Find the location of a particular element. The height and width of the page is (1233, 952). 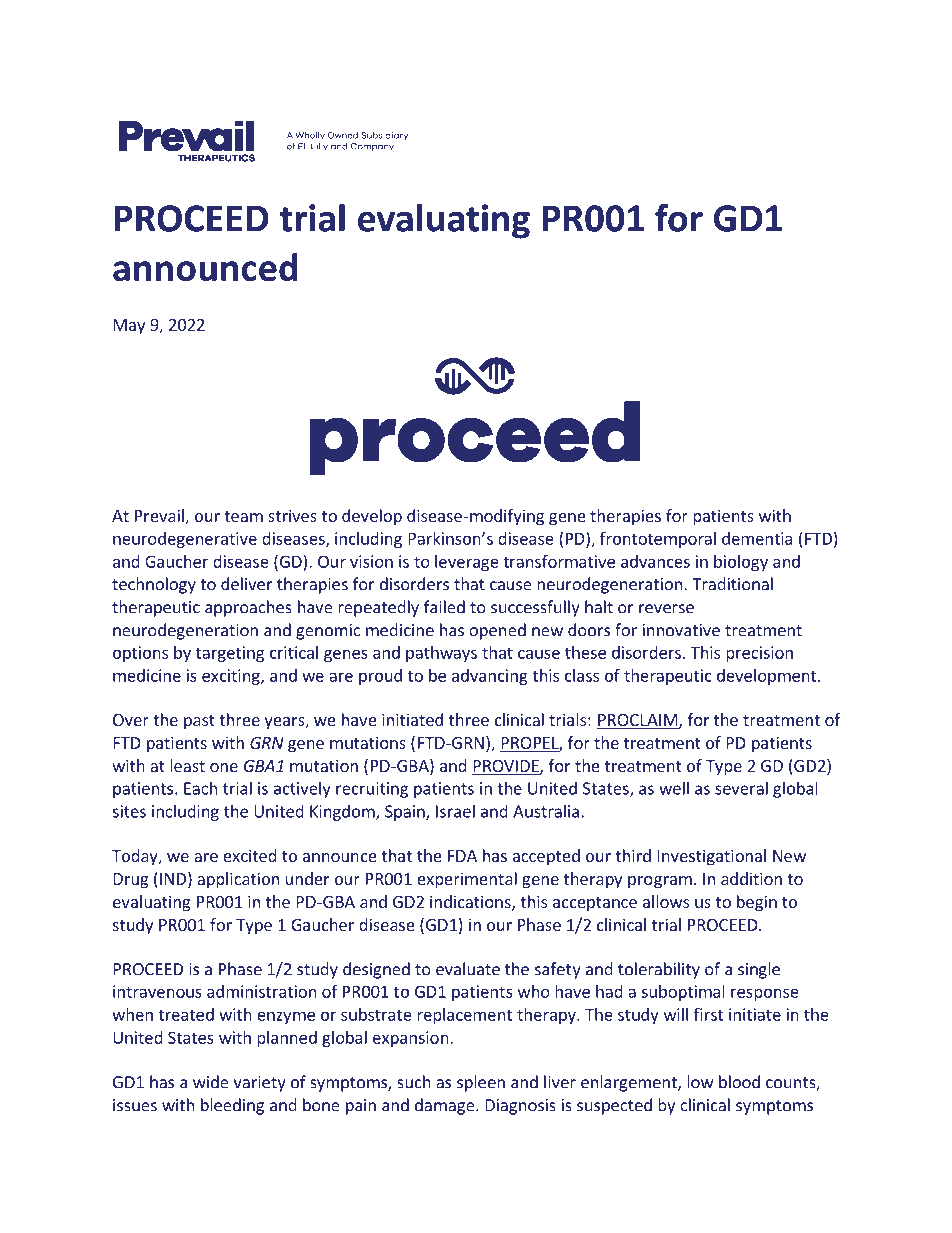

strives is located at coordinates (292, 515).
